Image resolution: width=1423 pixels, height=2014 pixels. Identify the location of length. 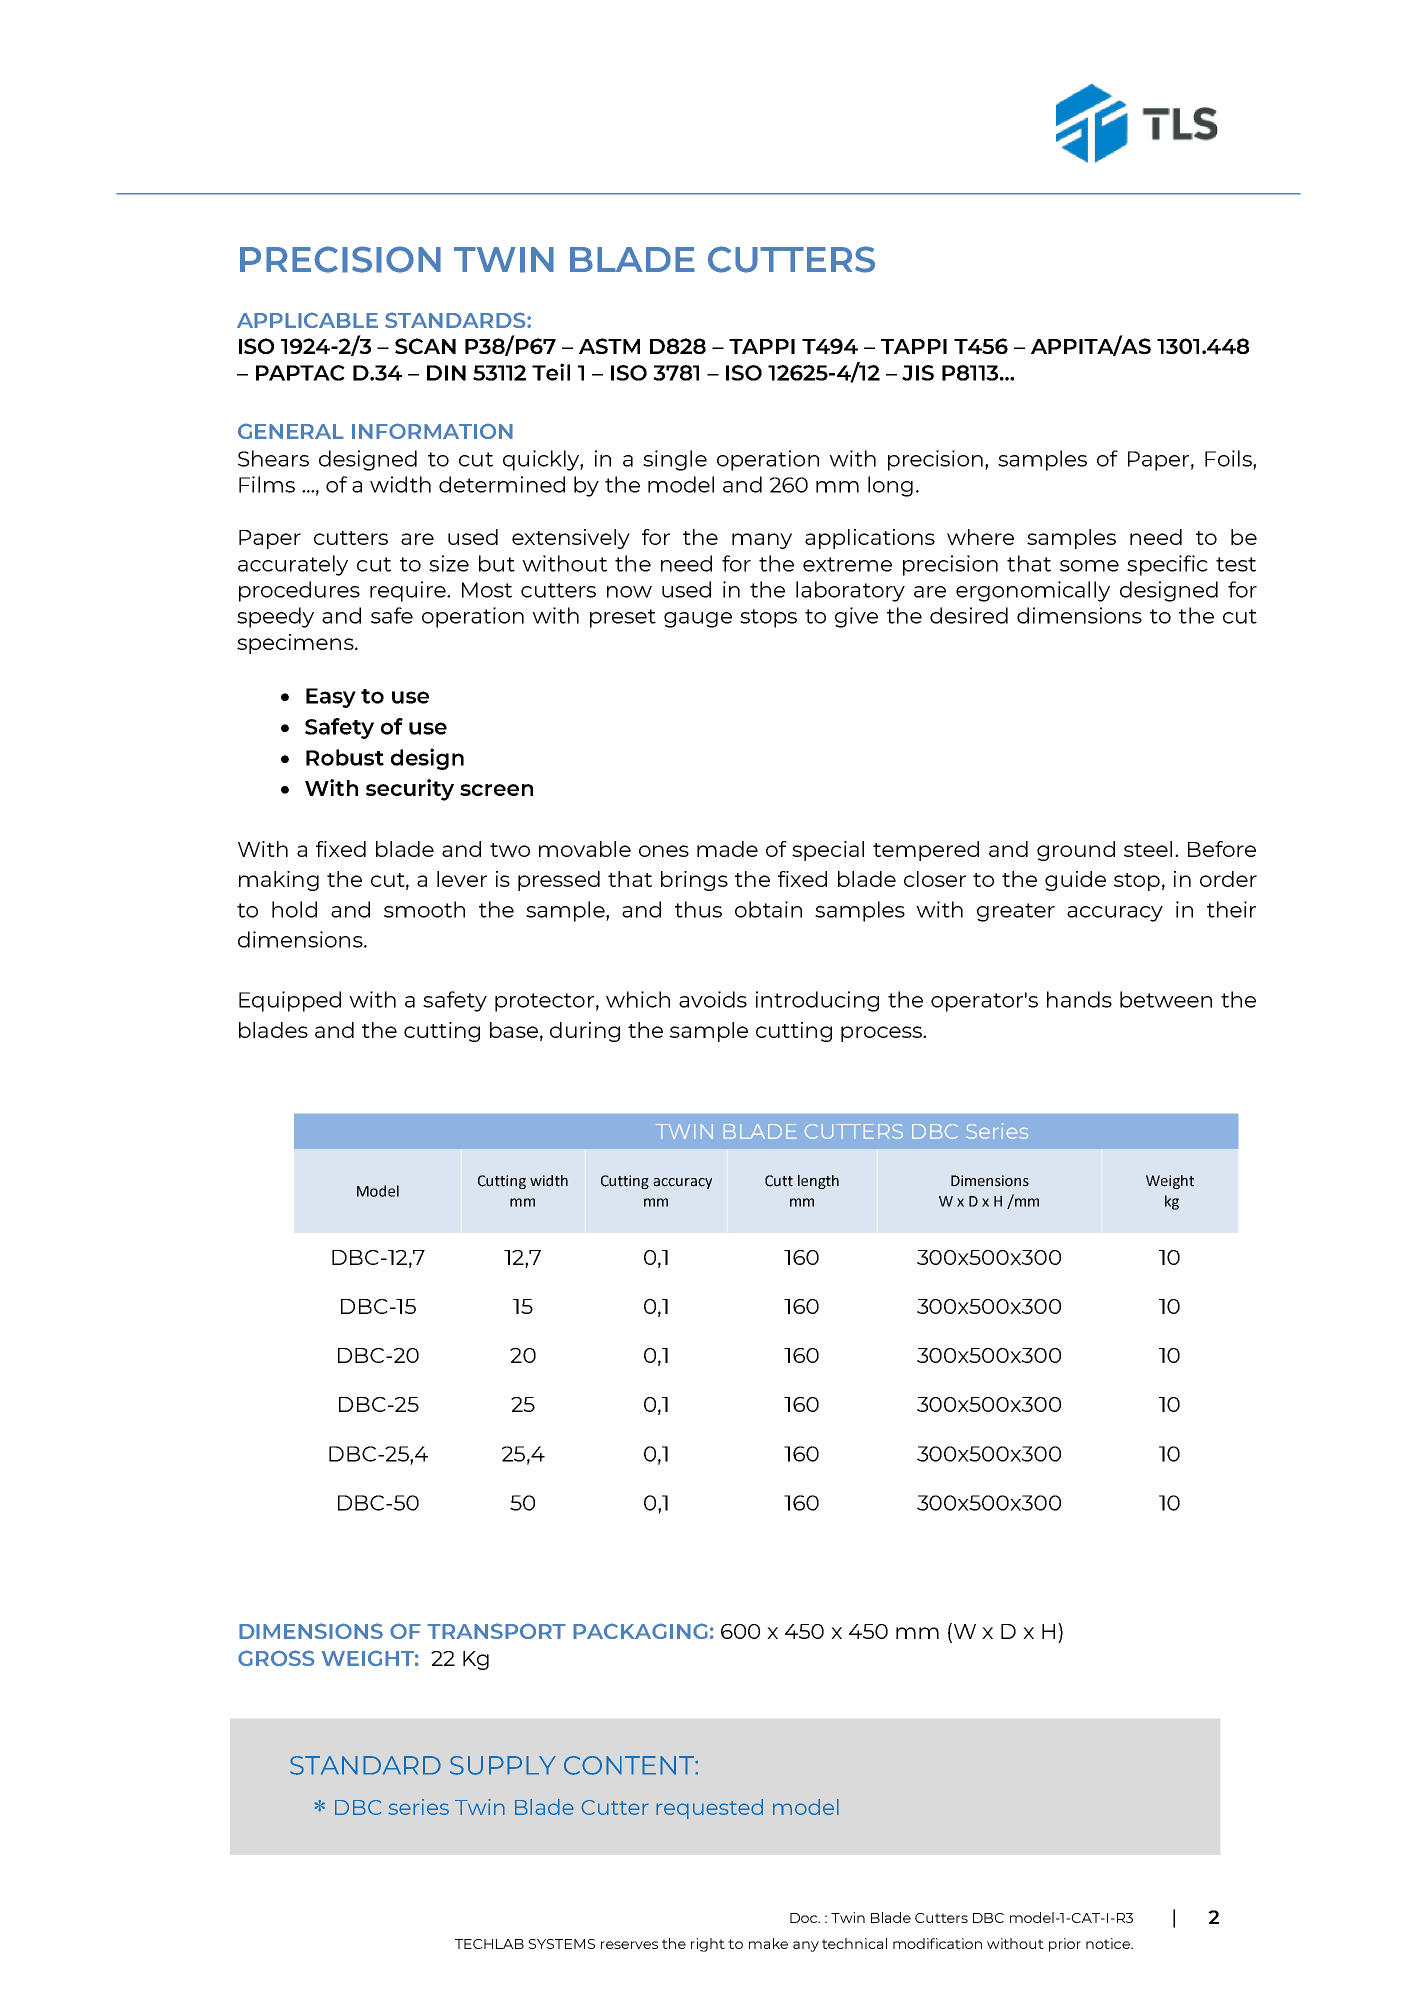
(818, 1182).
